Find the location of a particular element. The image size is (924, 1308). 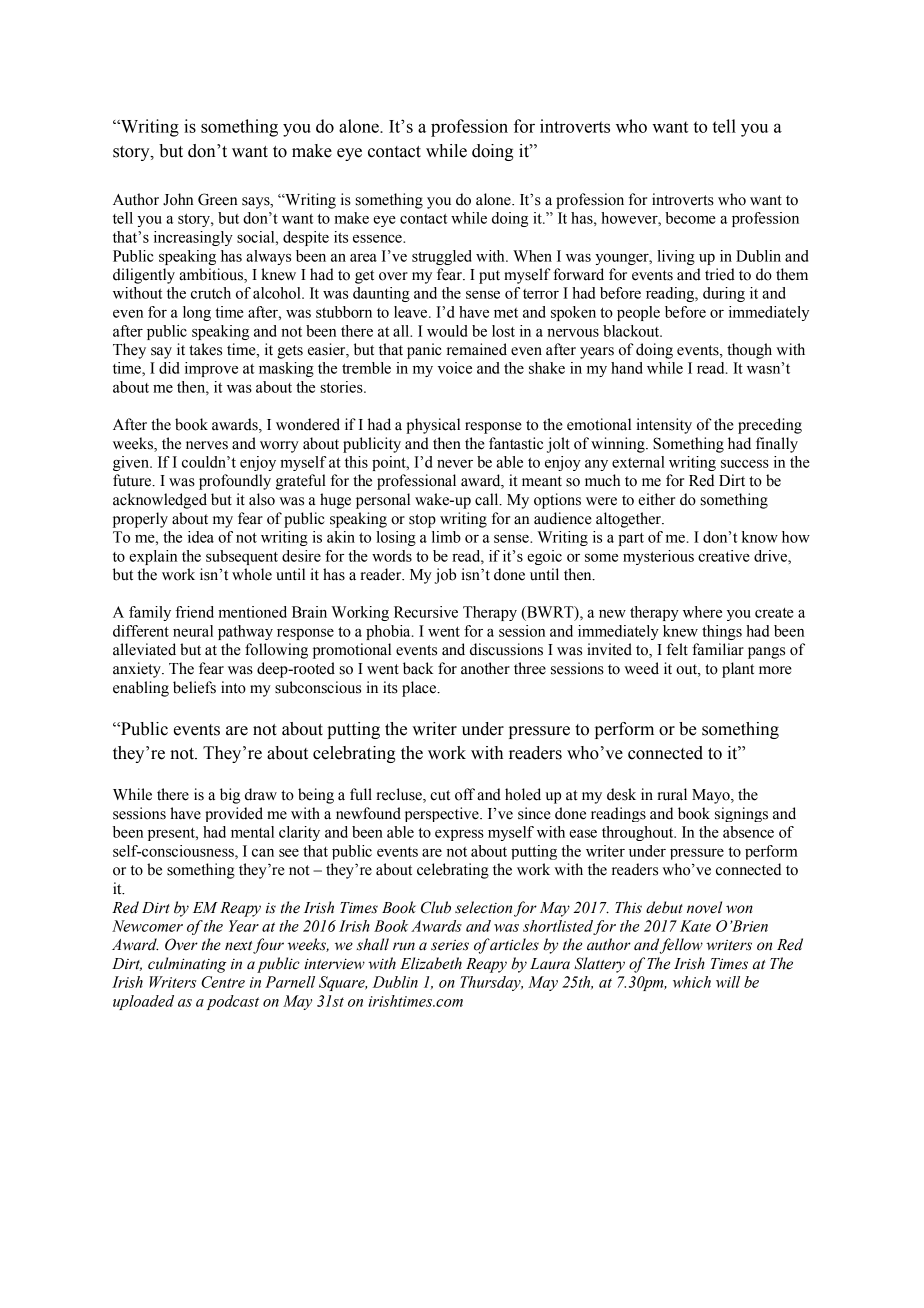

struggled is located at coordinates (442, 257).
